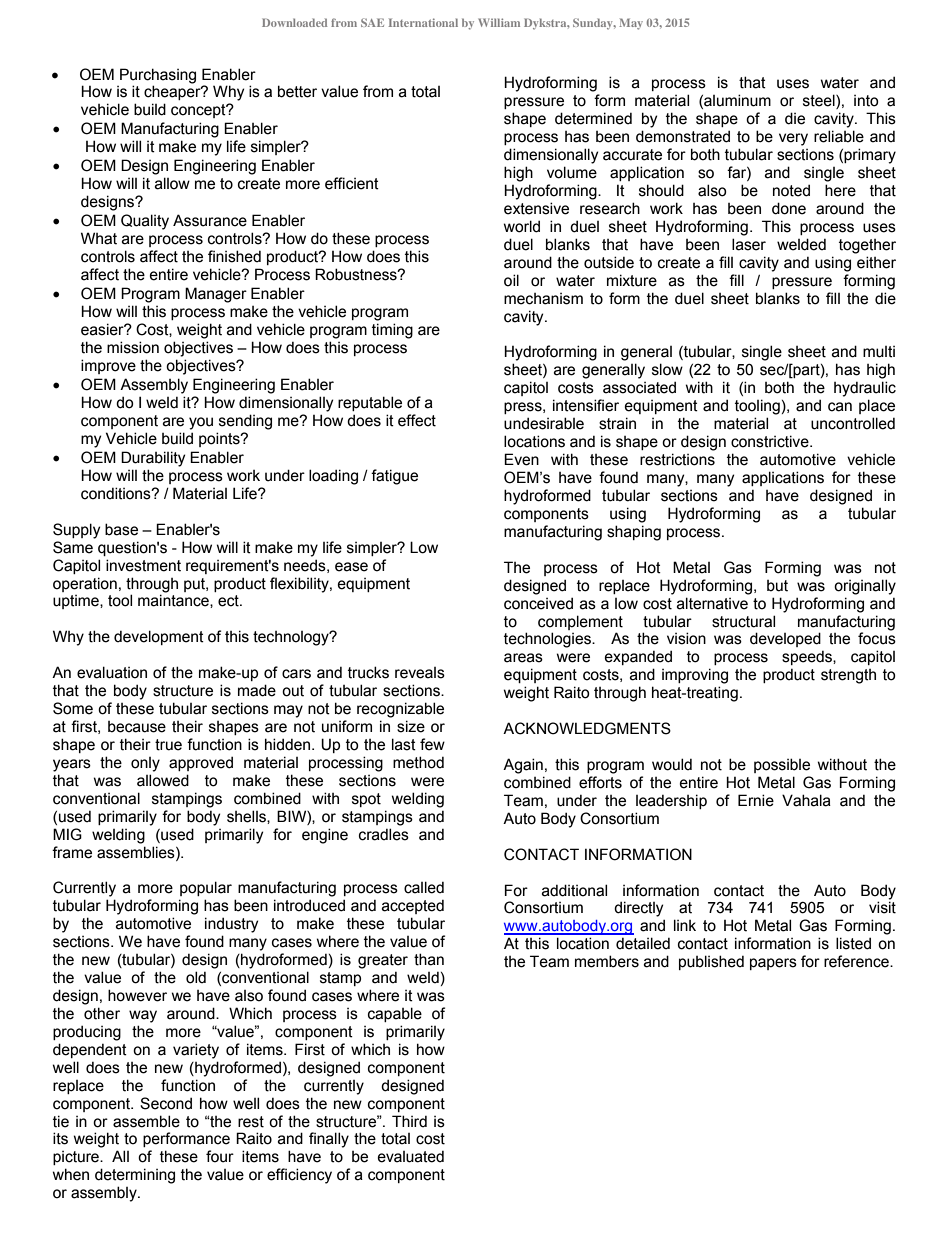 The height and width of the screenshot is (1233, 952). Describe the element at coordinates (143, 565) in the screenshot. I see `investment` at that location.
